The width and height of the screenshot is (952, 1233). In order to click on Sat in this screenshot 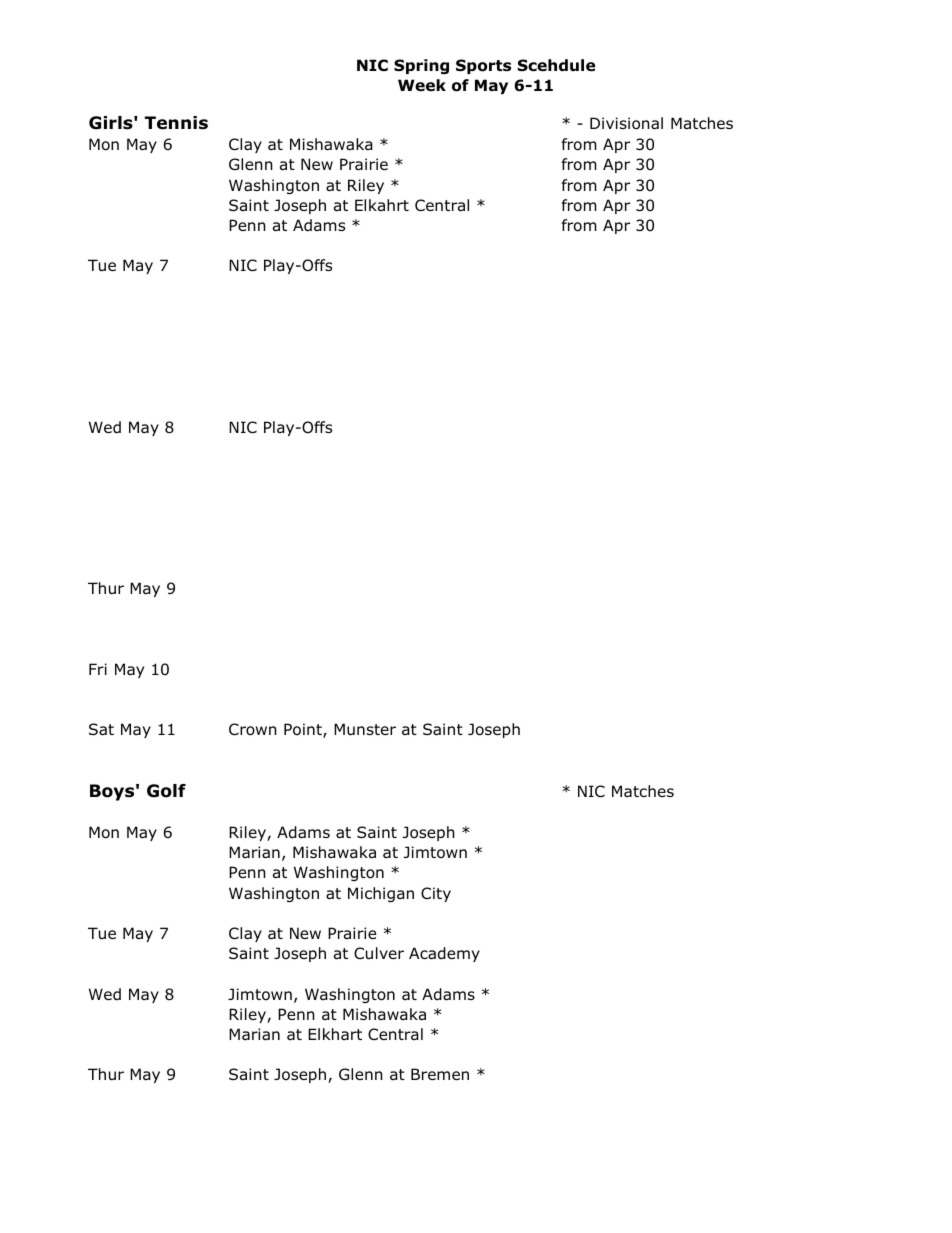, I will do `click(101, 729)`.
